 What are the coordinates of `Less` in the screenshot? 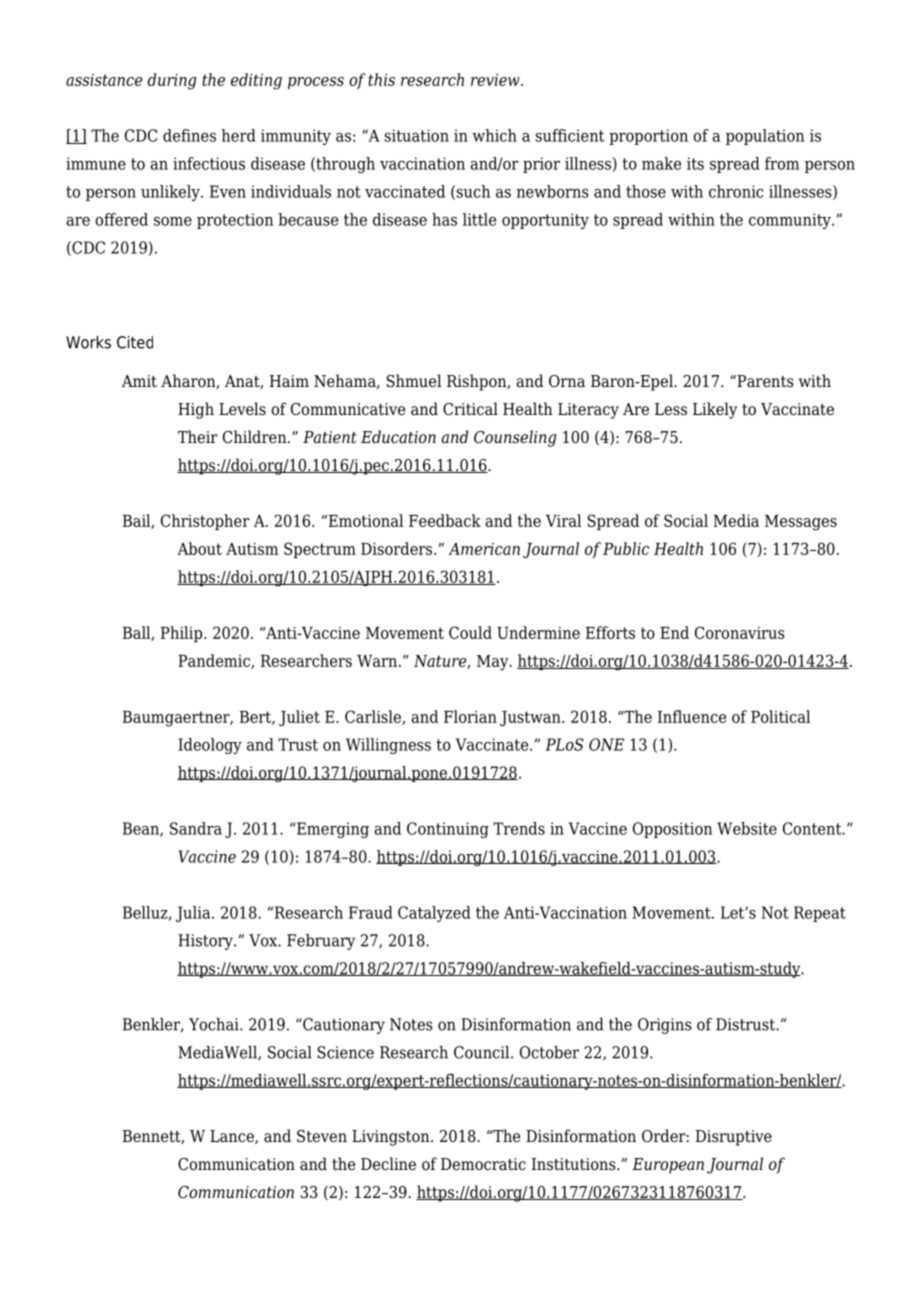 It's located at (671, 409).
